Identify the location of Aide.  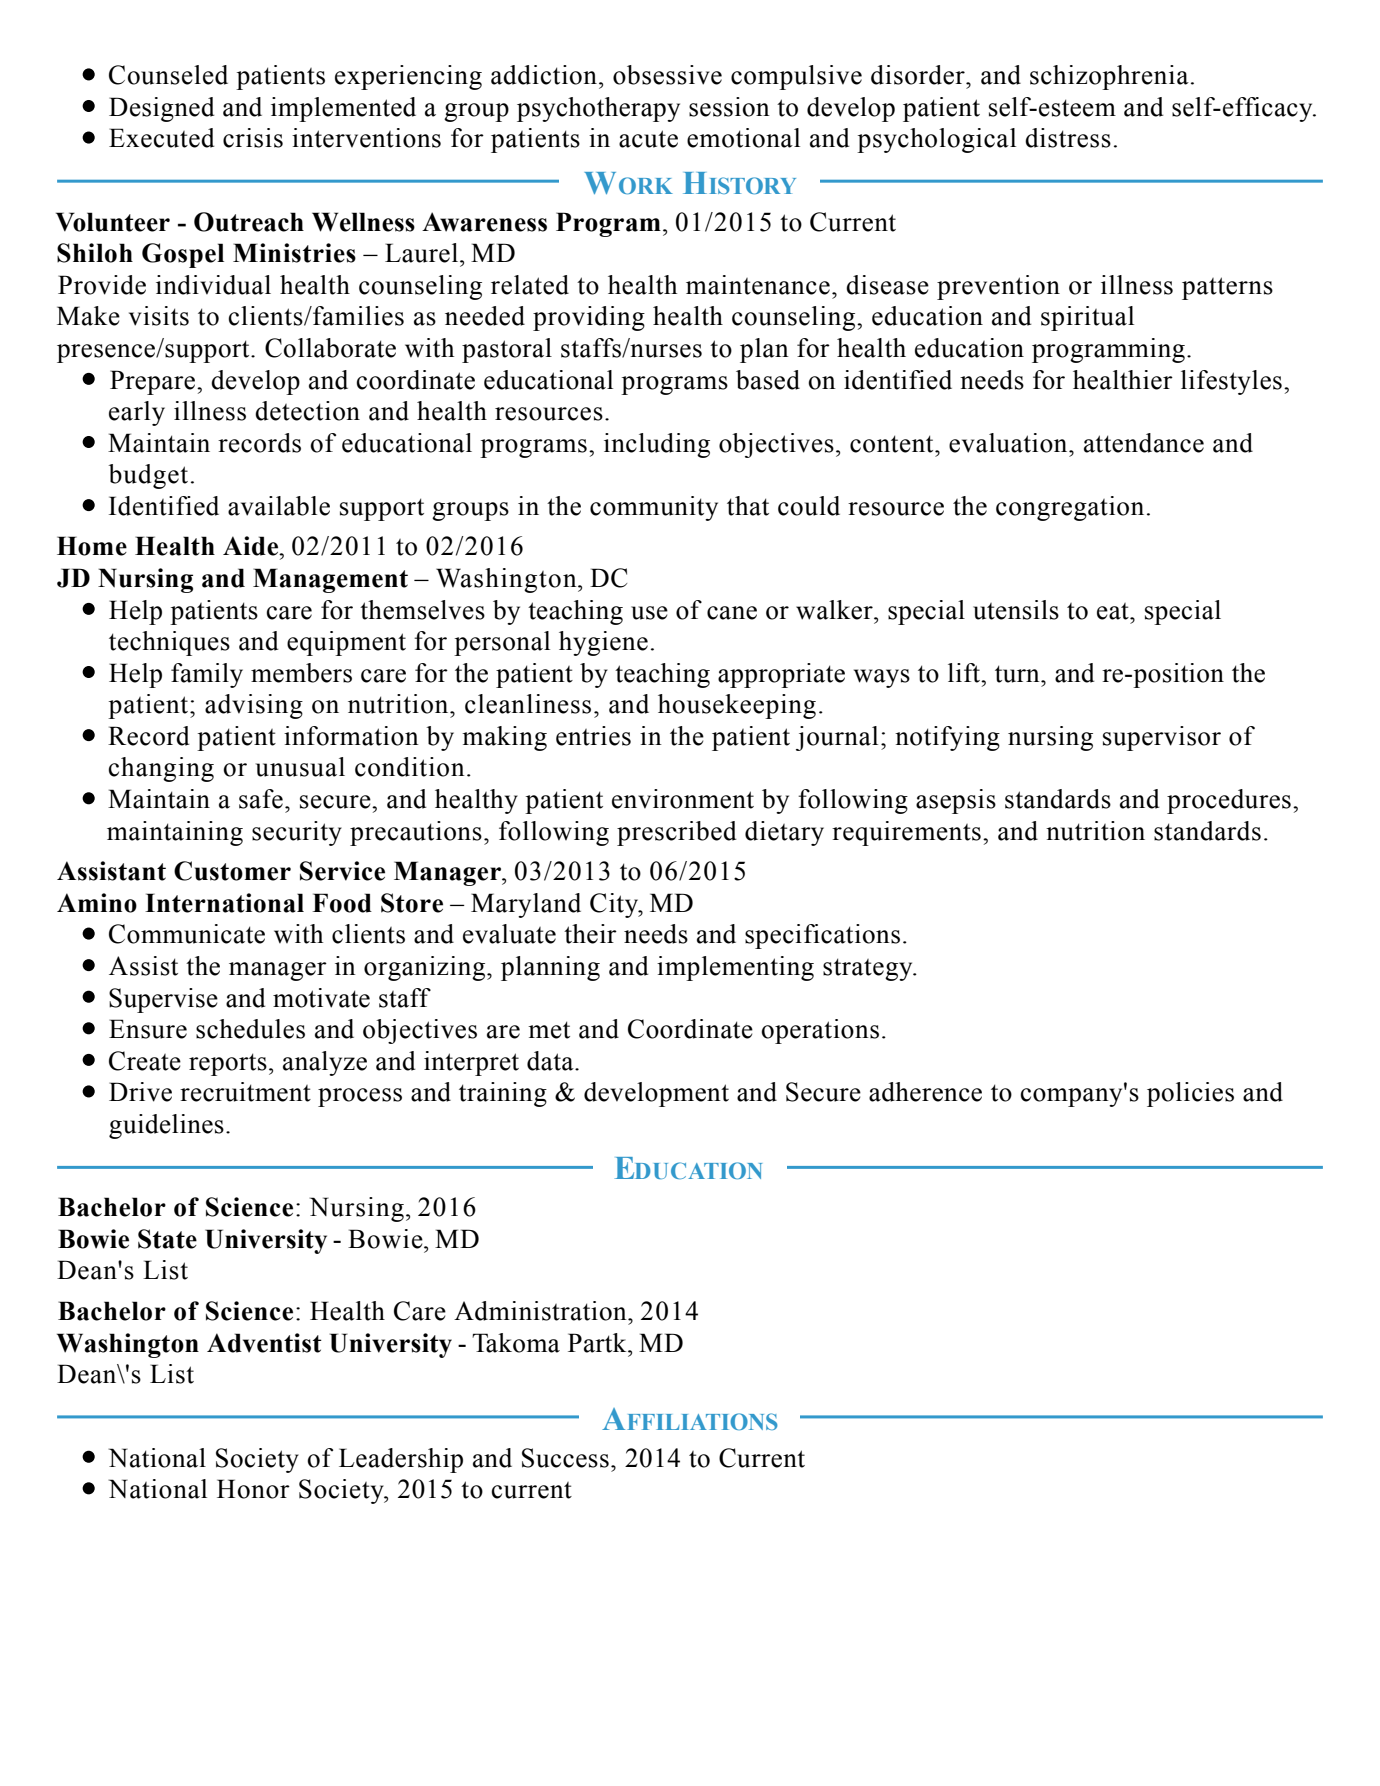
(252, 546).
